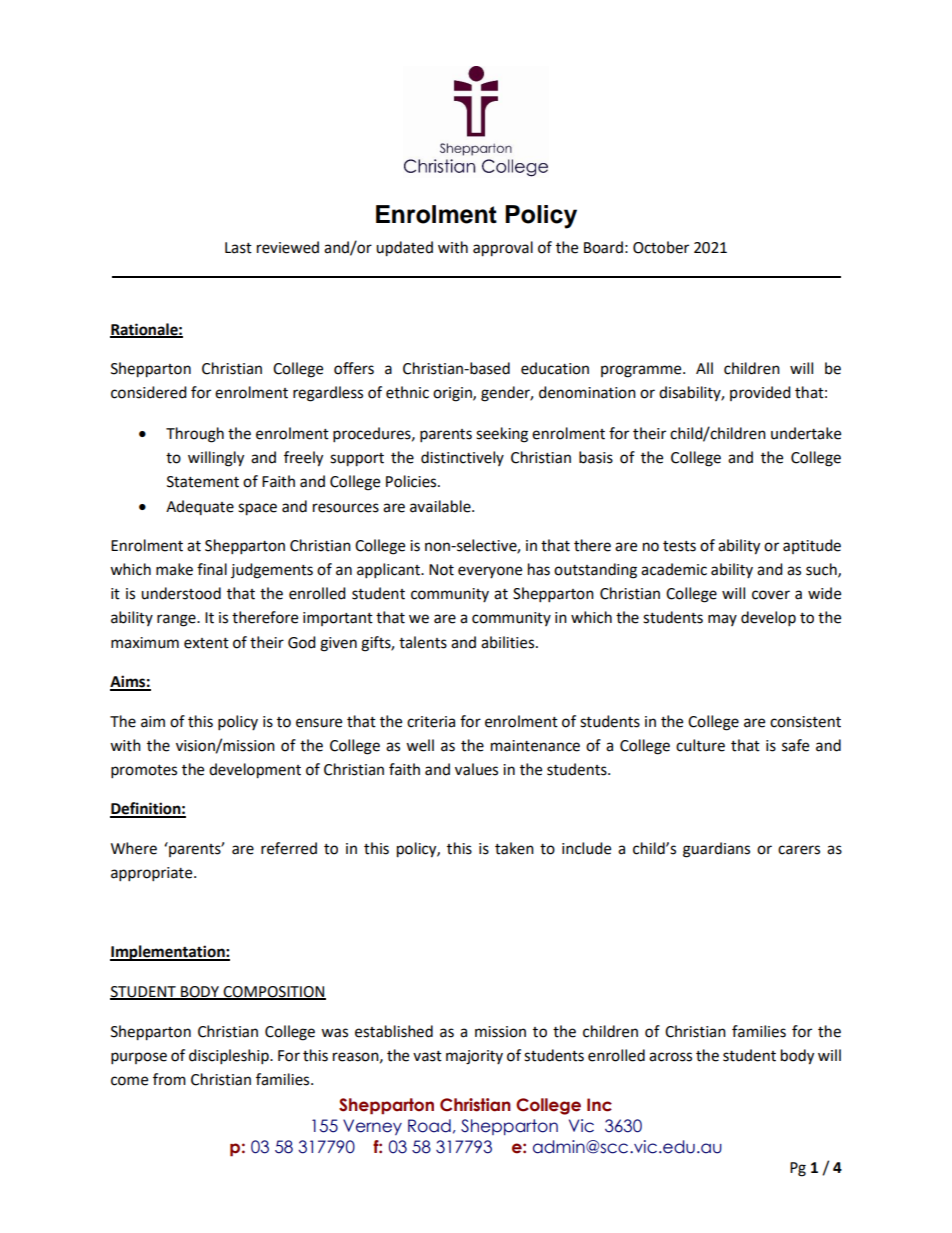 The image size is (952, 1233). What do you see at coordinates (153, 874) in the document?
I see `appropriate` at bounding box center [153, 874].
